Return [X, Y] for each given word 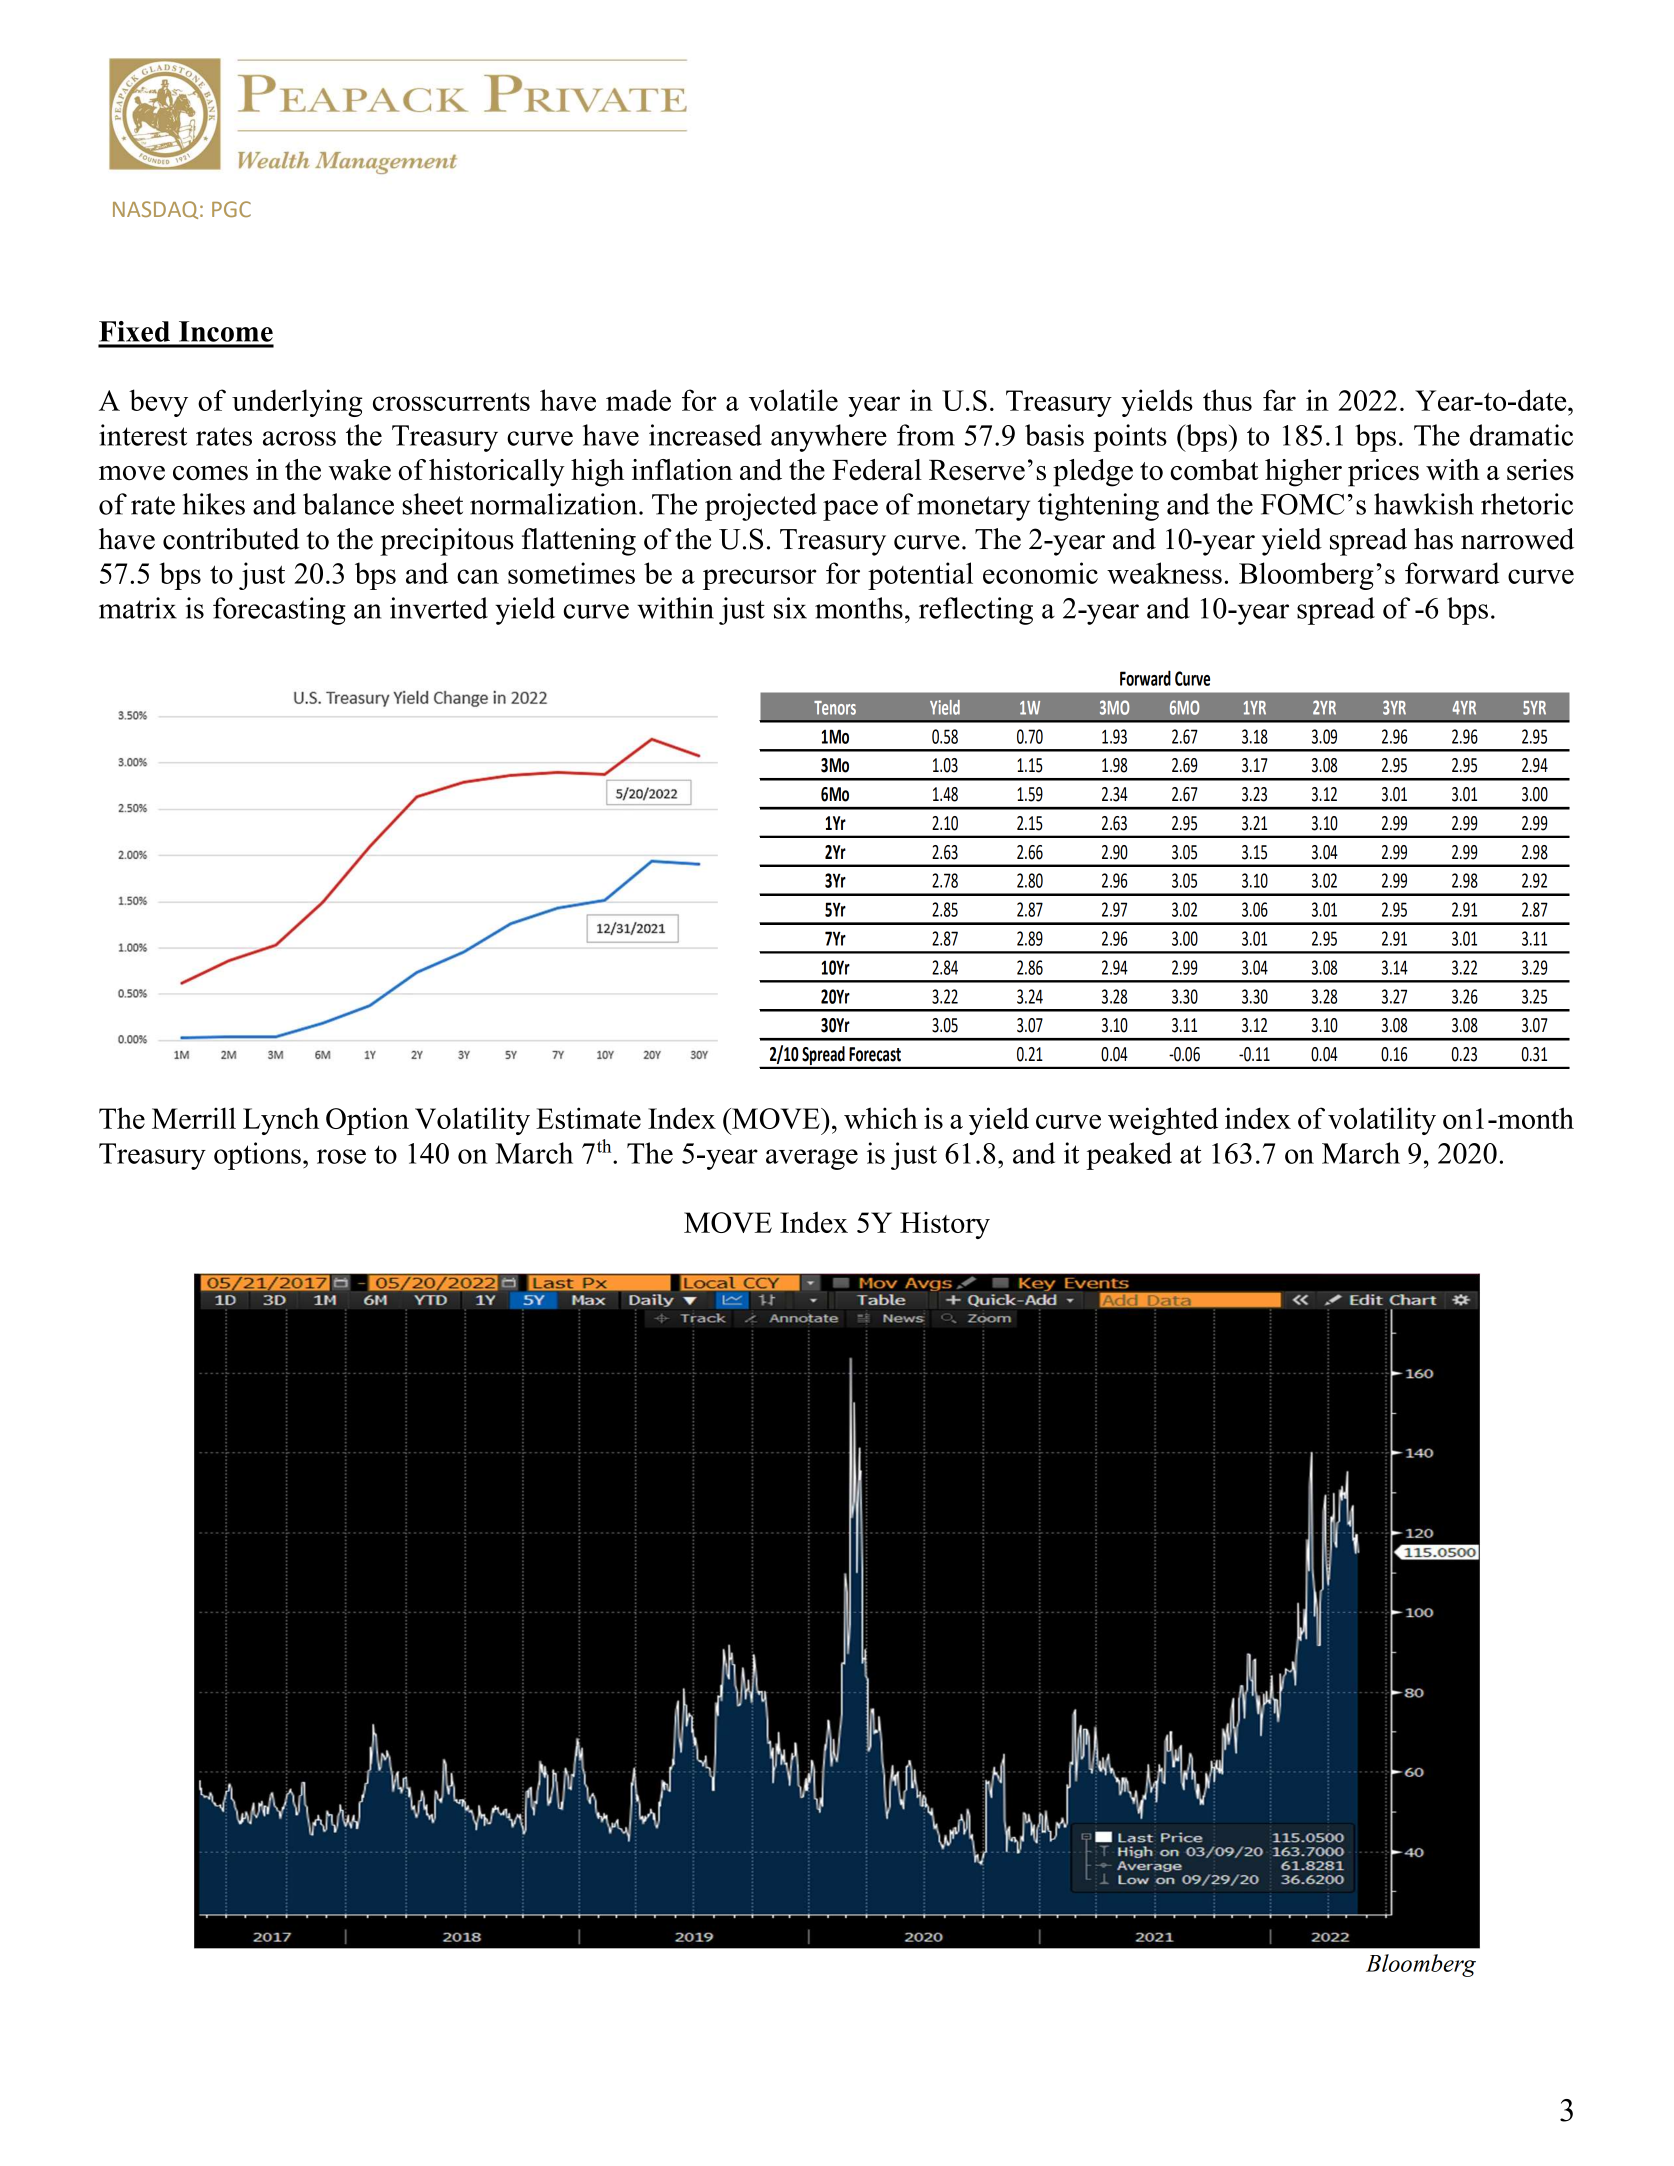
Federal [877, 470]
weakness [1164, 573]
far [1279, 400]
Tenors [835, 708]
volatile [793, 400]
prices [1383, 473]
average [812, 1159]
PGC [231, 209]
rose [341, 1156]
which [881, 1118]
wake [359, 470]
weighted [1163, 1121]
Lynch [281, 1121]
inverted [439, 608]
